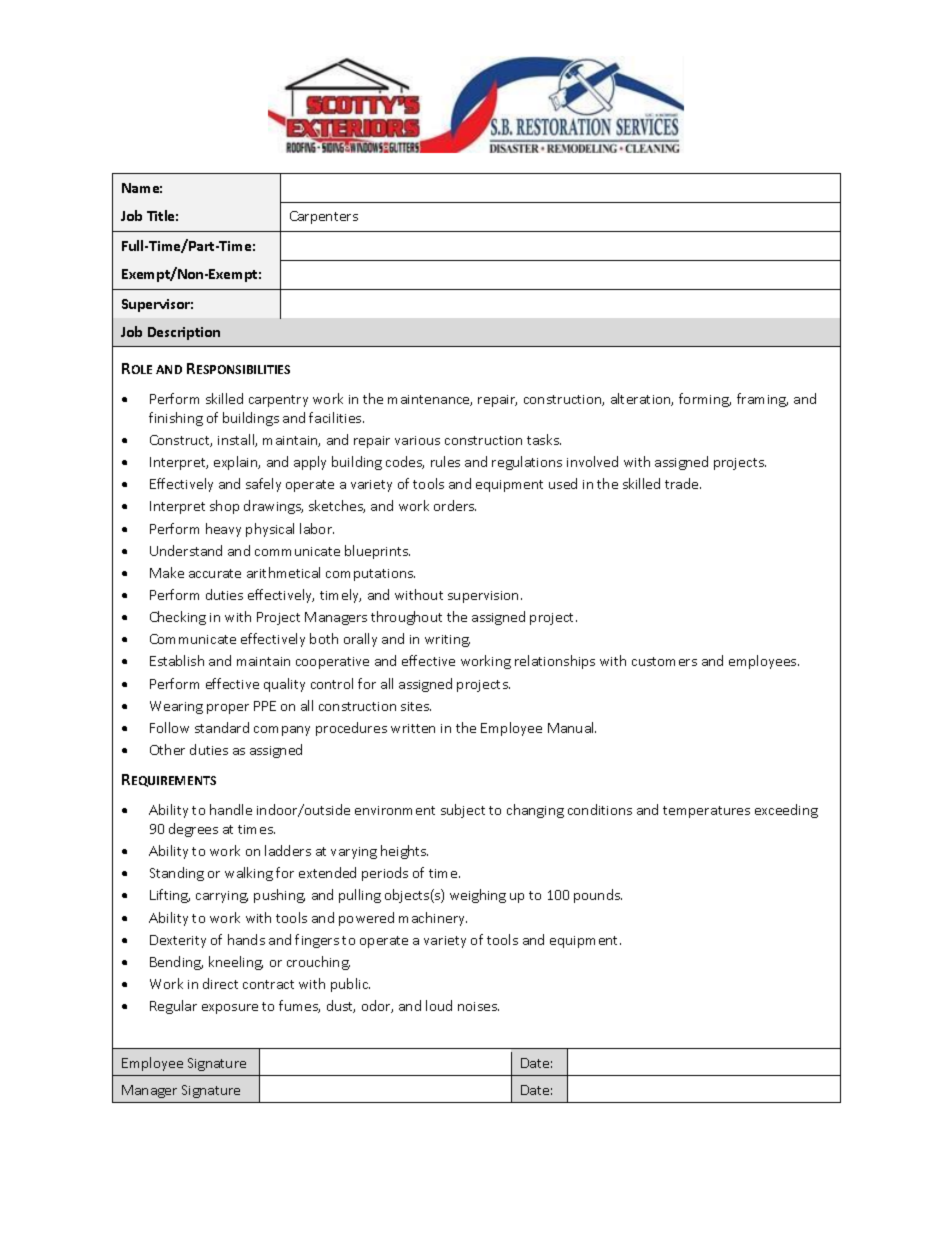  What do you see at coordinates (483, 597) in the screenshot?
I see `supervision` at bounding box center [483, 597].
